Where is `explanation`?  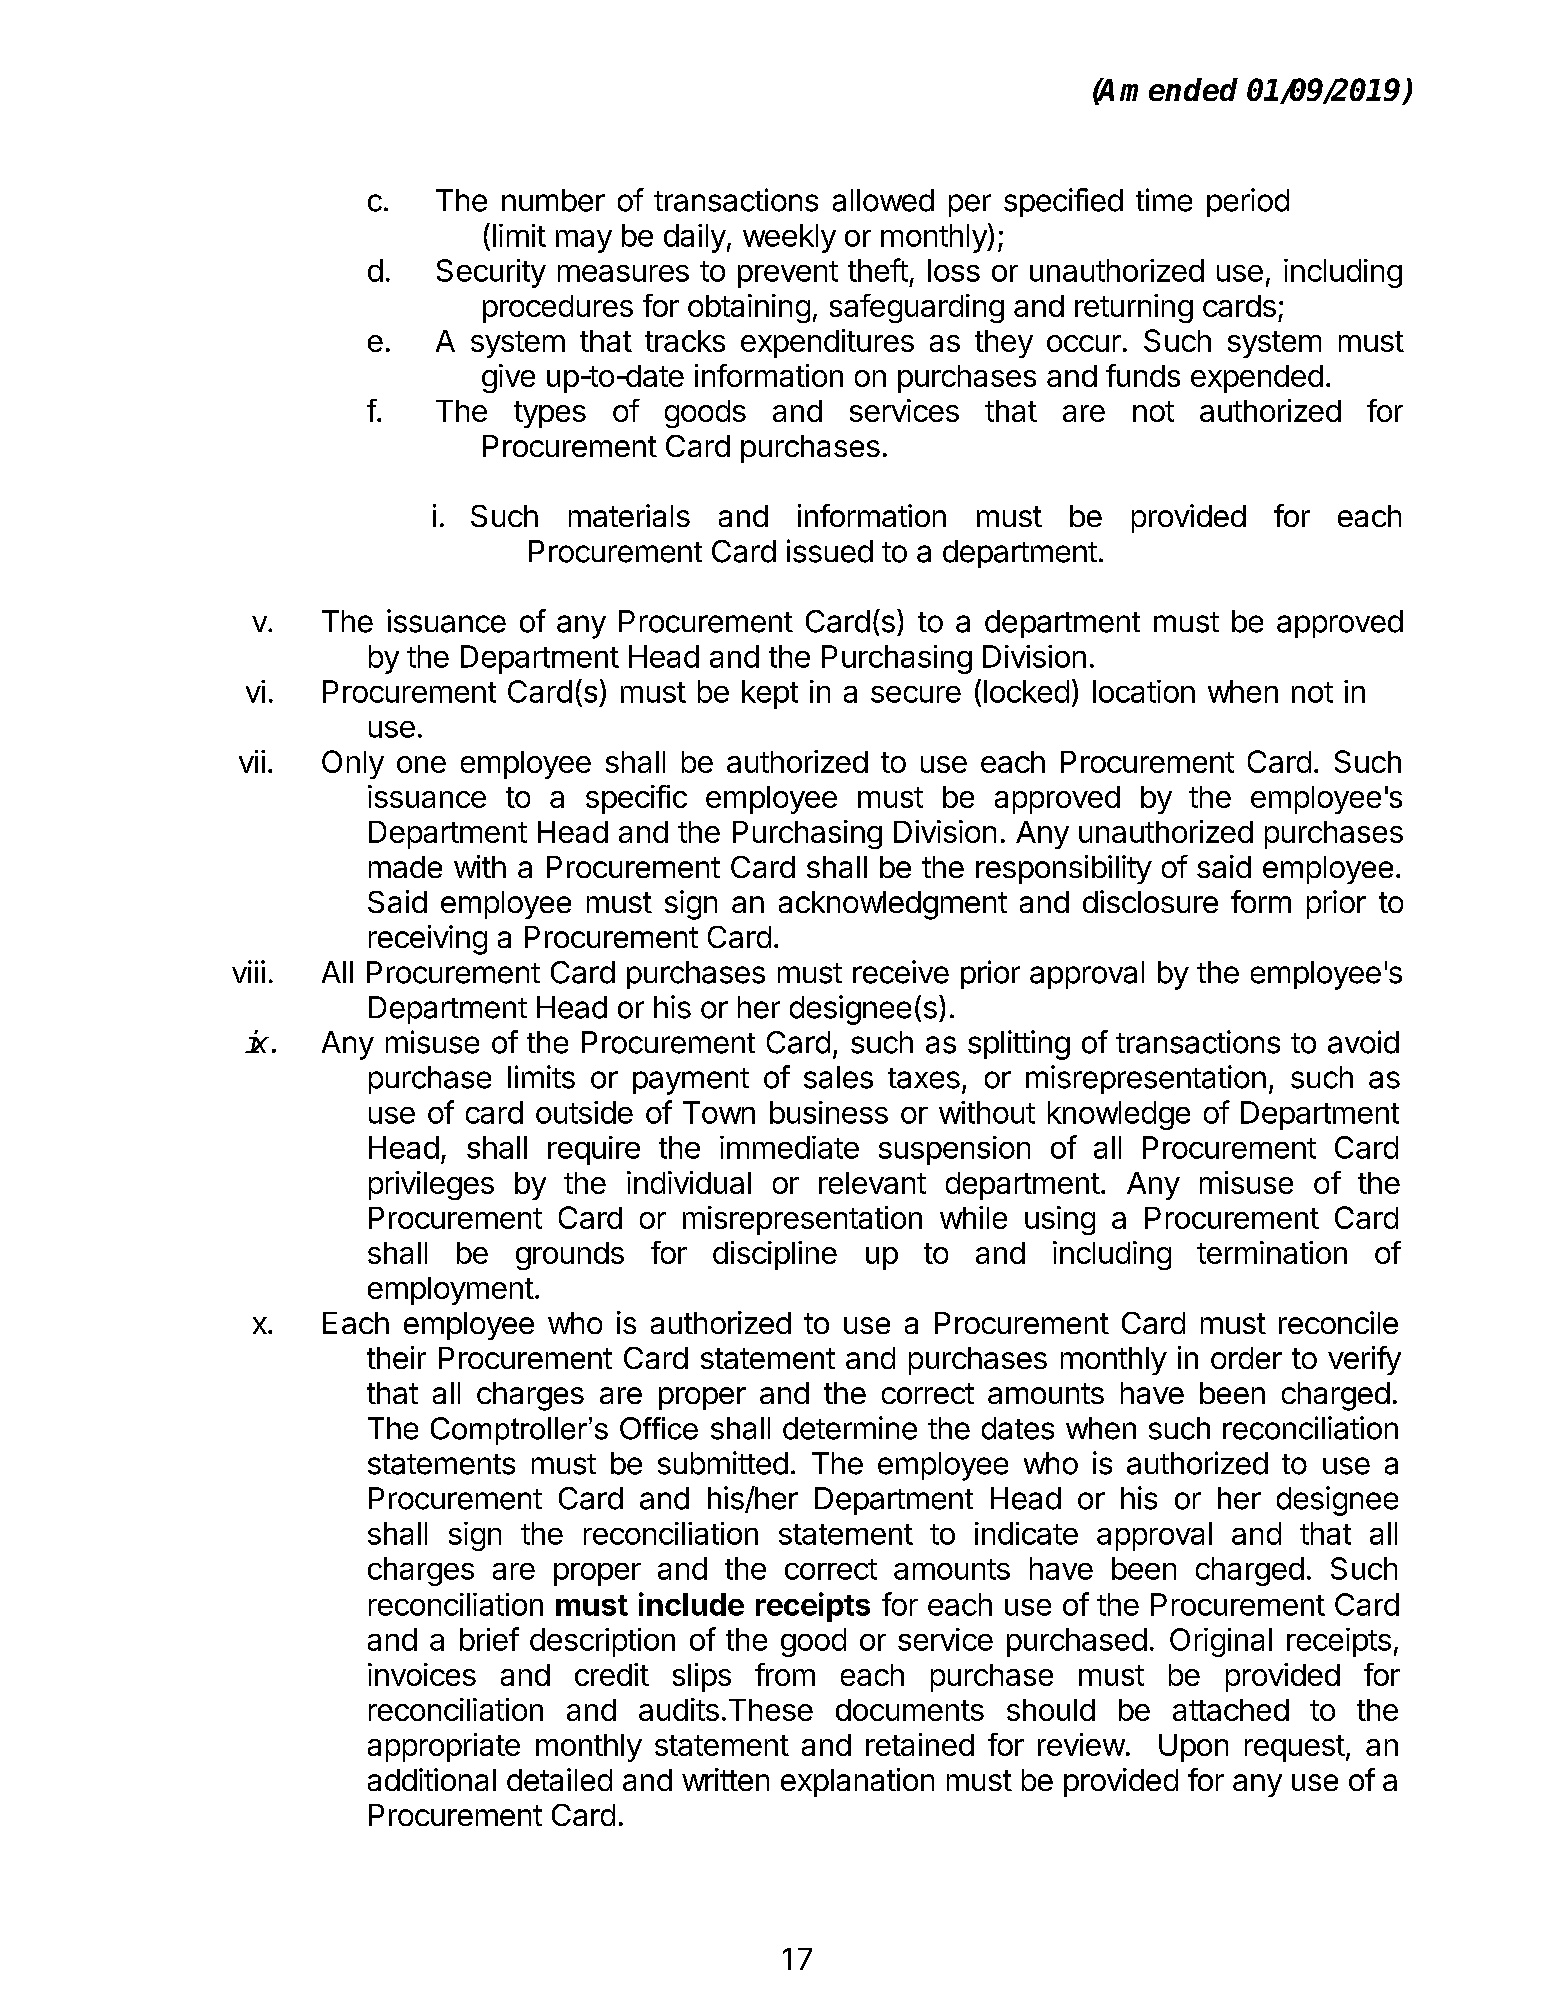
explanation is located at coordinates (857, 1782).
